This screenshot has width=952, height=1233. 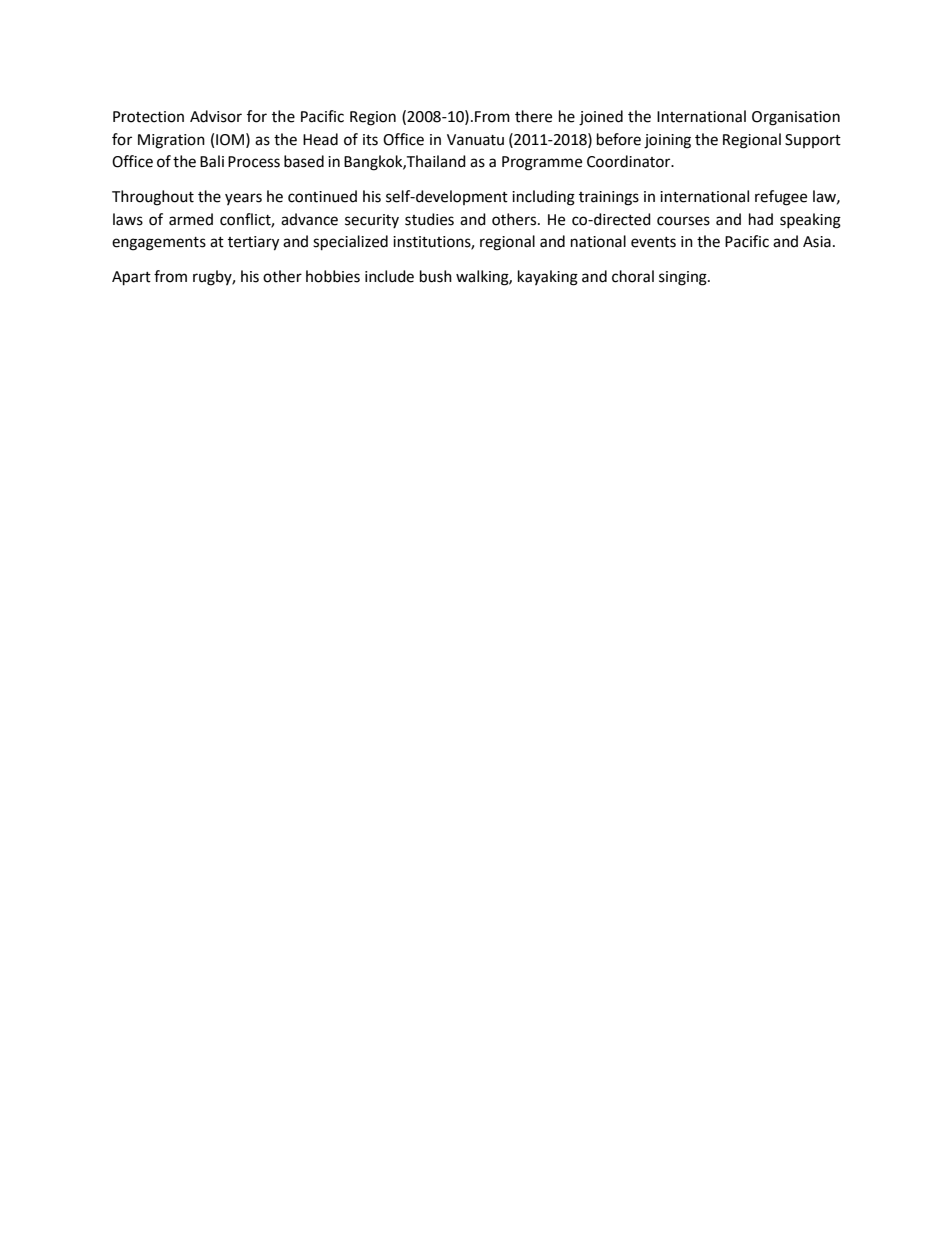 What do you see at coordinates (781, 198) in the screenshot?
I see `refugee` at bounding box center [781, 198].
